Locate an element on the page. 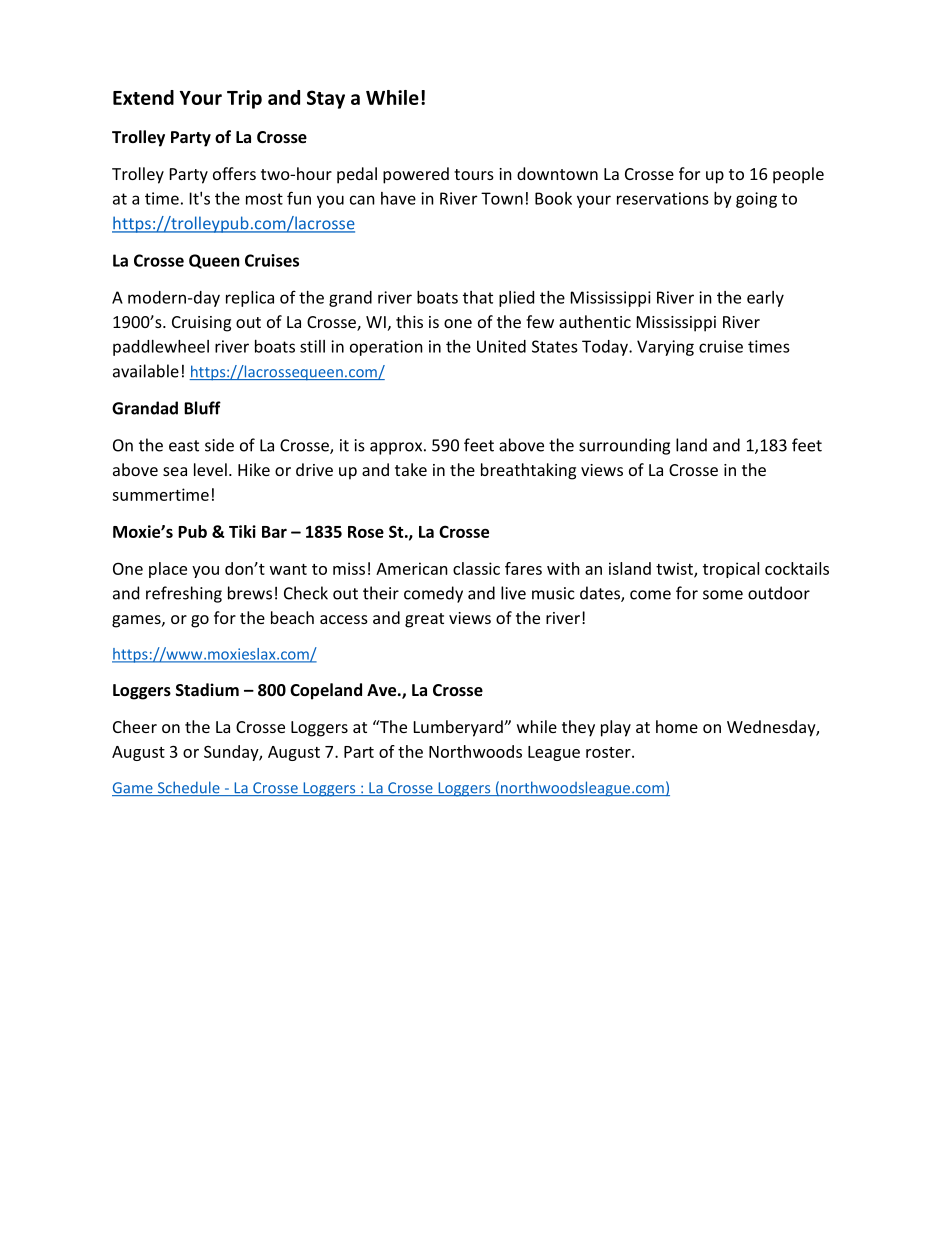 This image has height=1233, width=952. Trip is located at coordinates (244, 99).
